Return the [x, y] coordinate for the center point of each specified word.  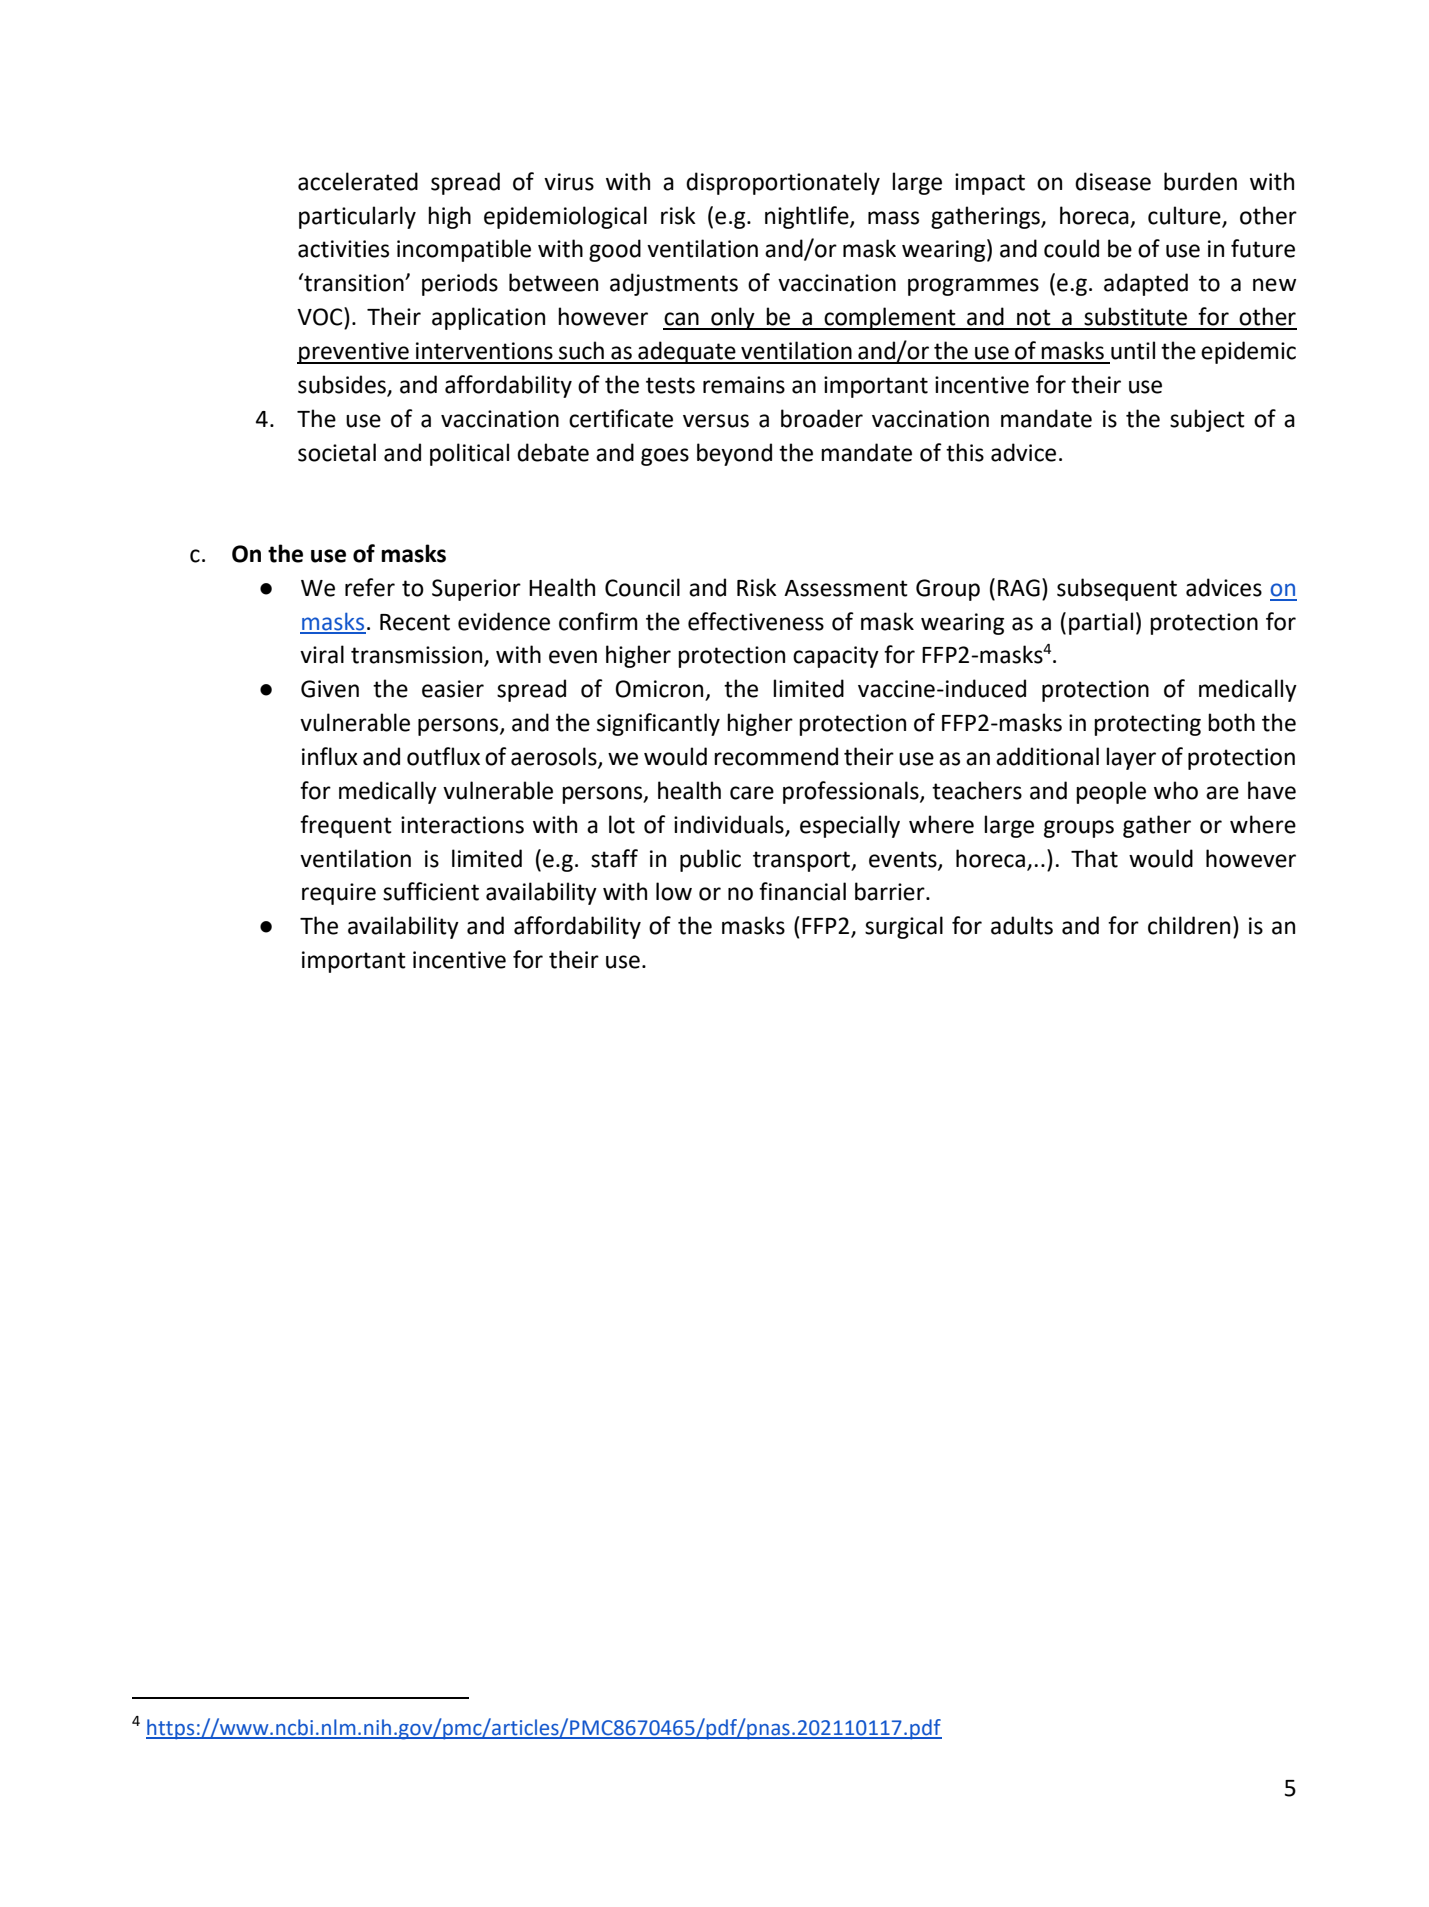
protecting [1147, 725]
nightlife [808, 217]
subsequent [1117, 589]
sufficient [431, 891]
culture [1185, 216]
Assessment [846, 588]
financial [802, 891]
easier [453, 689]
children [1189, 925]
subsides [342, 384]
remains [744, 385]
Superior [476, 590]
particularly [357, 217]
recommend [776, 756]
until [1133, 350]
